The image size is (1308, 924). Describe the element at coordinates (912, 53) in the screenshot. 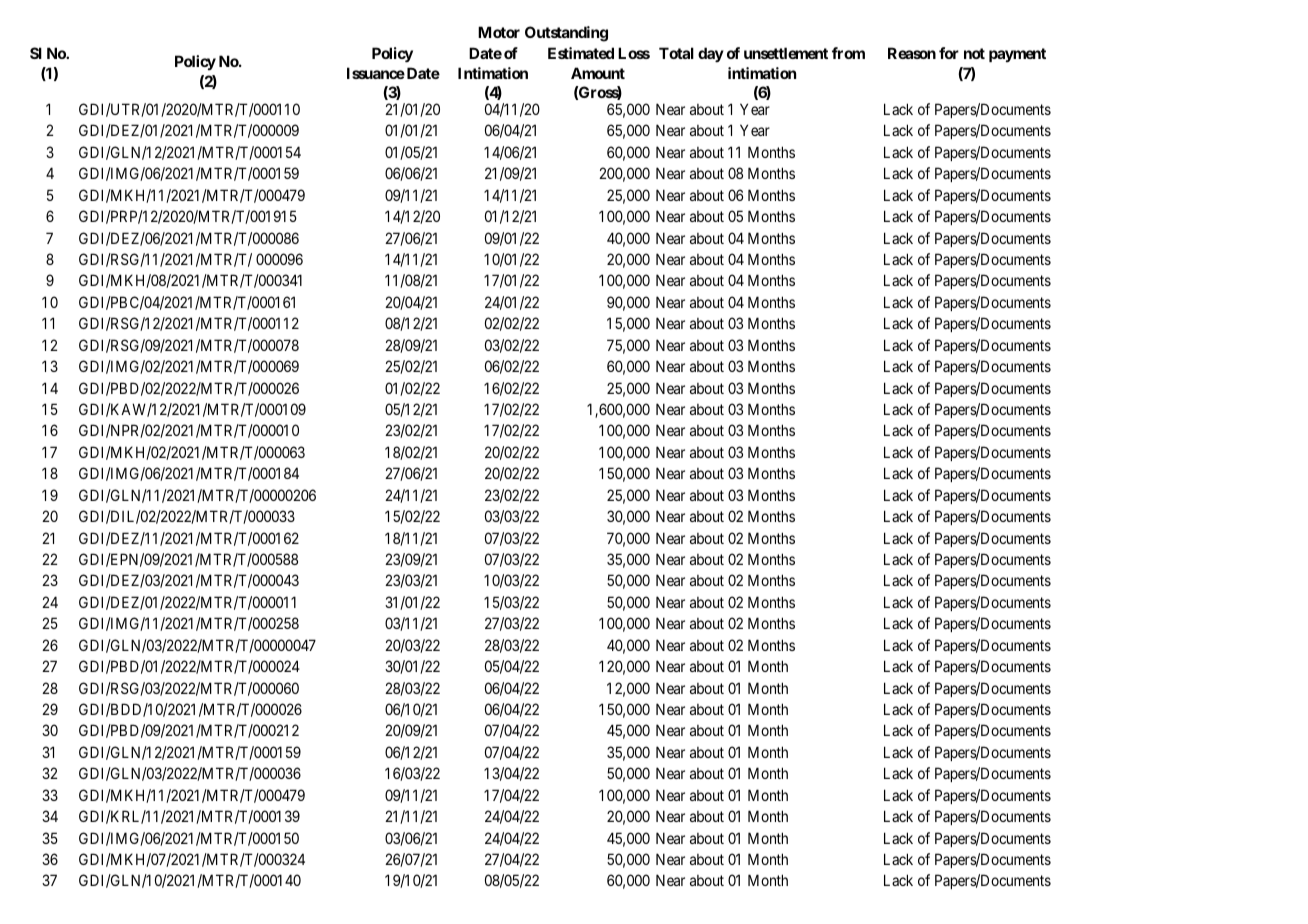

I see `Reason` at that location.
